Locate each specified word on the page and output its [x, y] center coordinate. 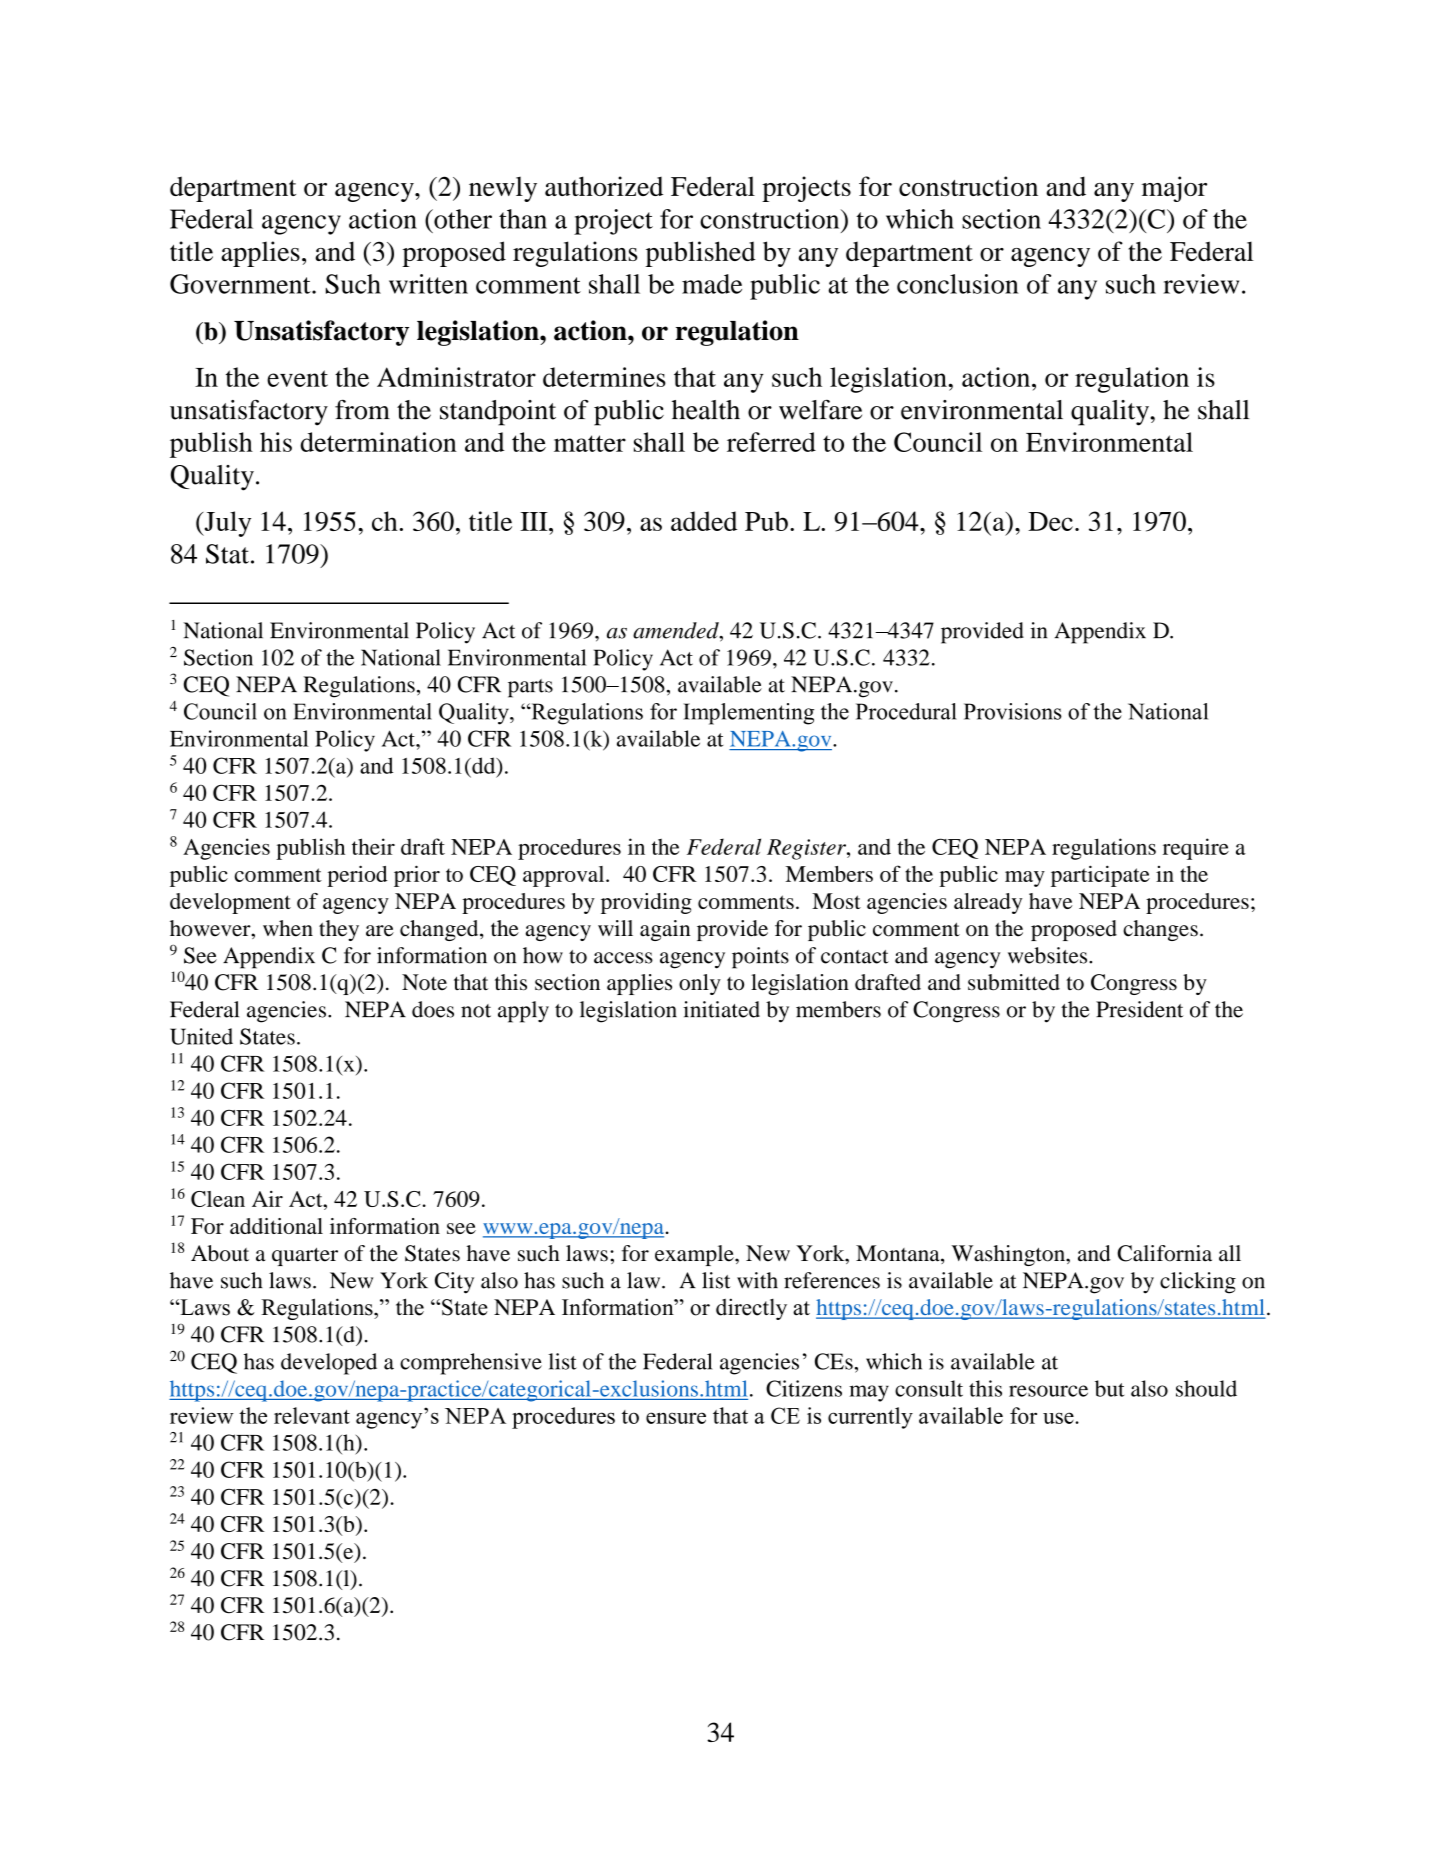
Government [241, 284]
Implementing [748, 714]
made [712, 284]
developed [329, 1364]
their [373, 846]
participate [1100, 876]
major [1174, 189]
